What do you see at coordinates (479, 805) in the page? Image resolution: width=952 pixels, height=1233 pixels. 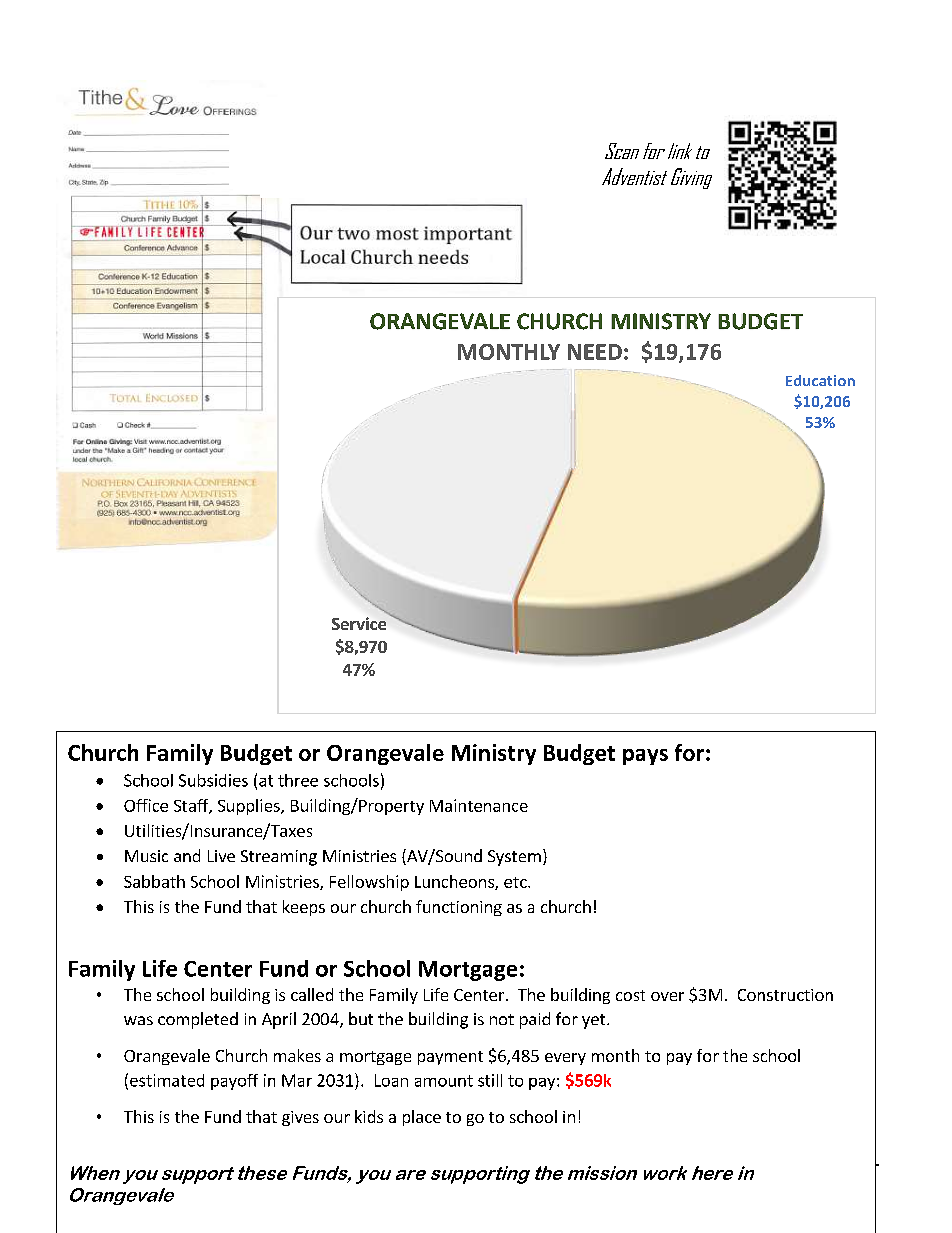 I see `Maintenance` at bounding box center [479, 805].
